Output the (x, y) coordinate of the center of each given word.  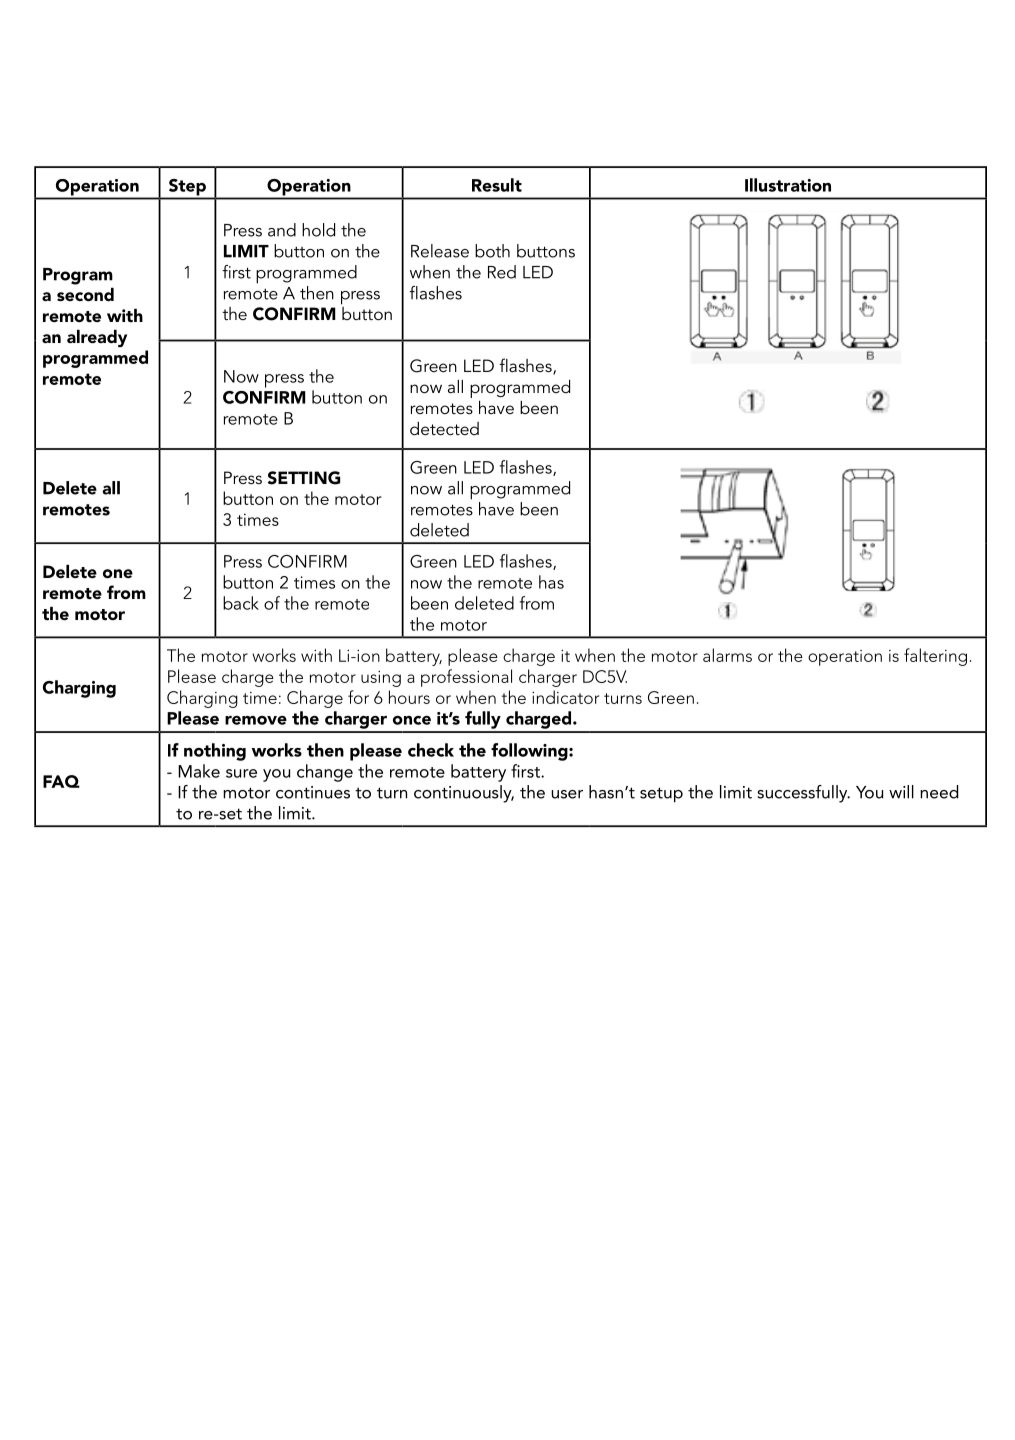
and (282, 230)
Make (199, 771)
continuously (464, 794)
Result (497, 185)
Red (502, 272)
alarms (727, 655)
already (97, 338)
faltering (935, 657)
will (901, 792)
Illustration (788, 185)
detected (444, 428)
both (492, 251)
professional (466, 678)
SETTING (304, 478)
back (241, 603)
